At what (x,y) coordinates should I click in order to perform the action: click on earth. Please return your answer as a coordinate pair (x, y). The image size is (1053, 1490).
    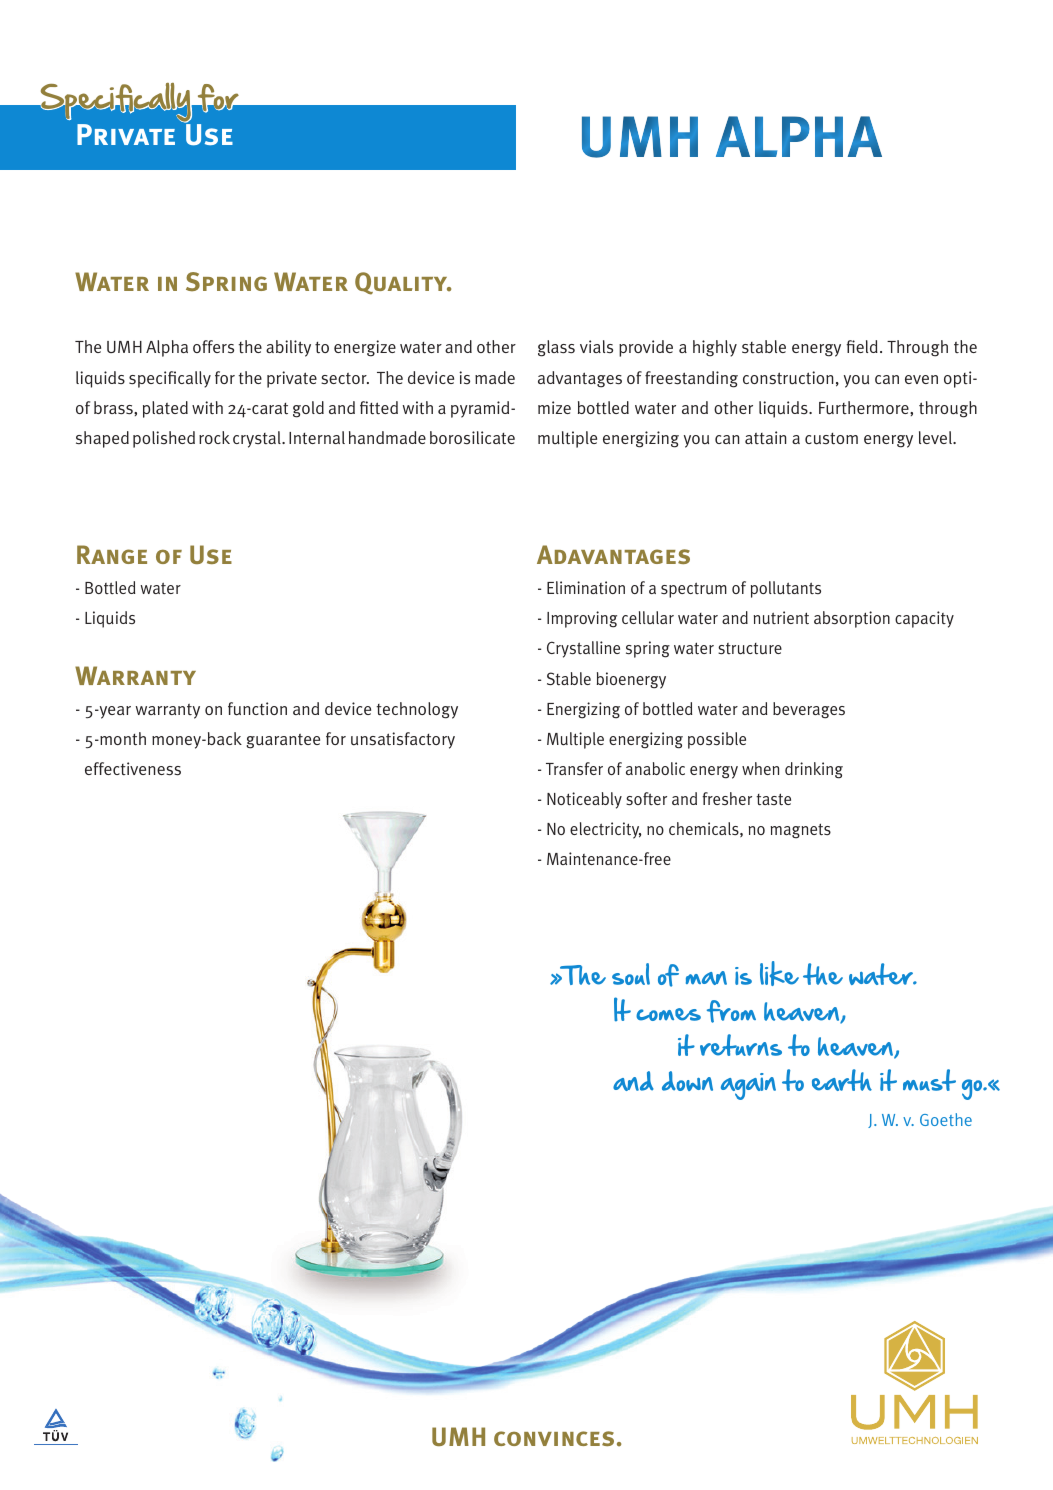
    Looking at the image, I should click on (842, 1080).
